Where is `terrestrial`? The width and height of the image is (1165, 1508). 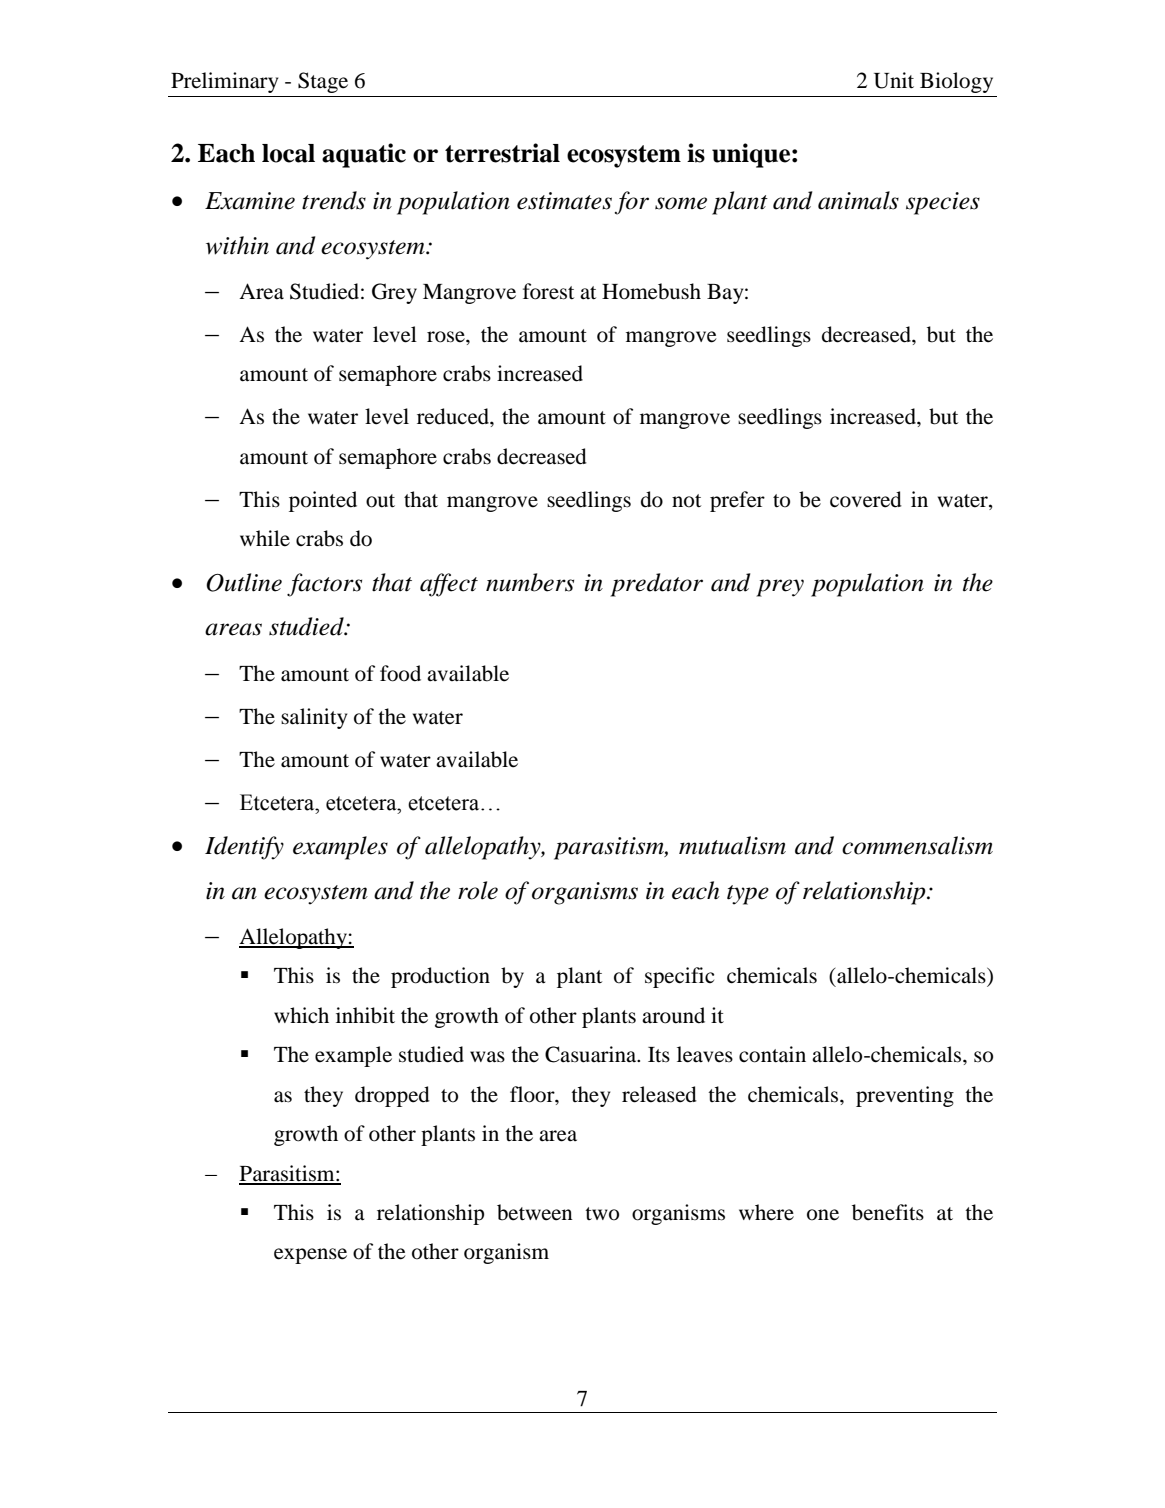 terrestrial is located at coordinates (502, 153).
